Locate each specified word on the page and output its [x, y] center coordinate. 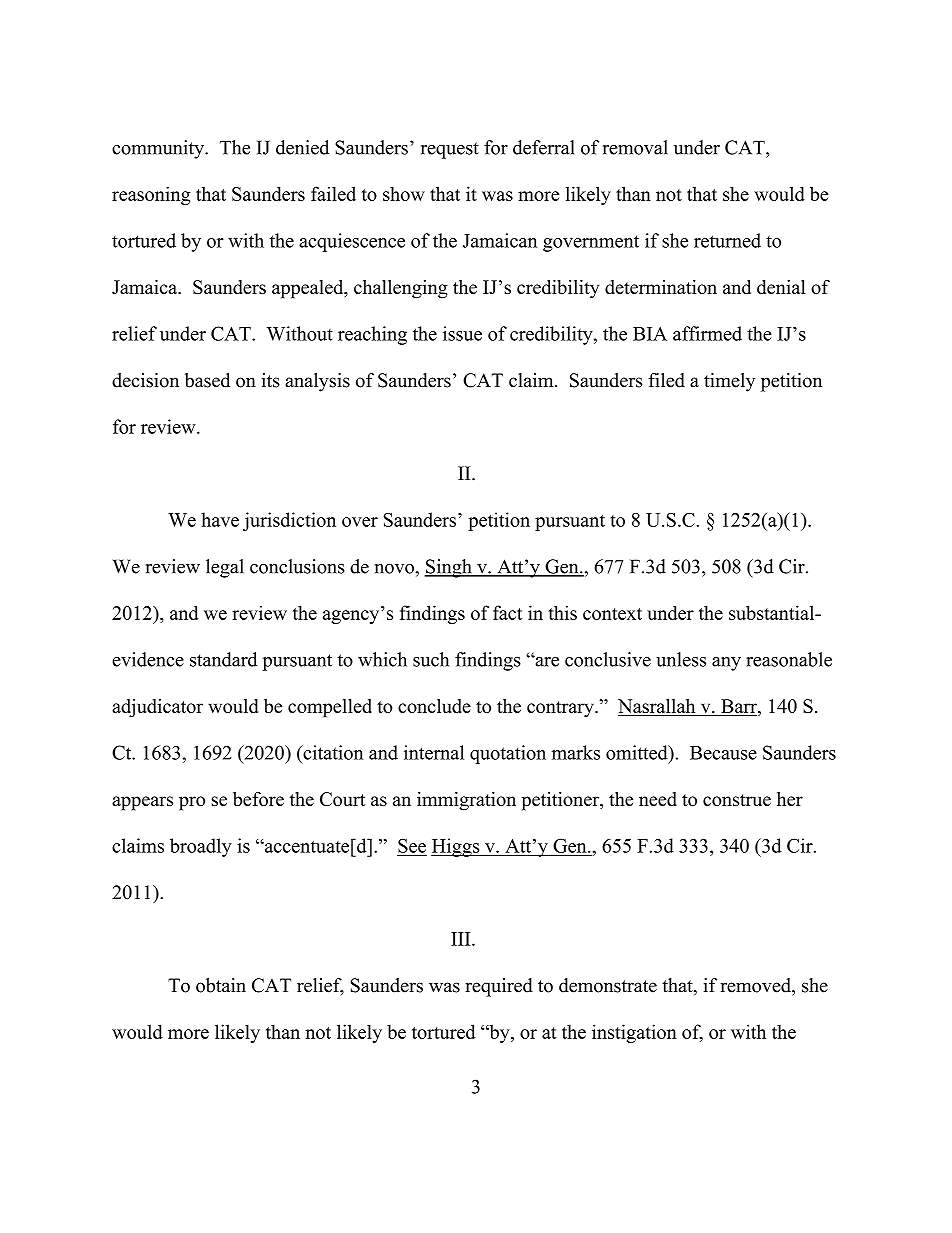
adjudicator [157, 708]
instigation [634, 1033]
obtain [221, 985]
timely [729, 382]
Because [723, 753]
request [450, 150]
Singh [449, 568]
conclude [434, 706]
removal [635, 147]
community [159, 149]
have [220, 519]
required [499, 987]
